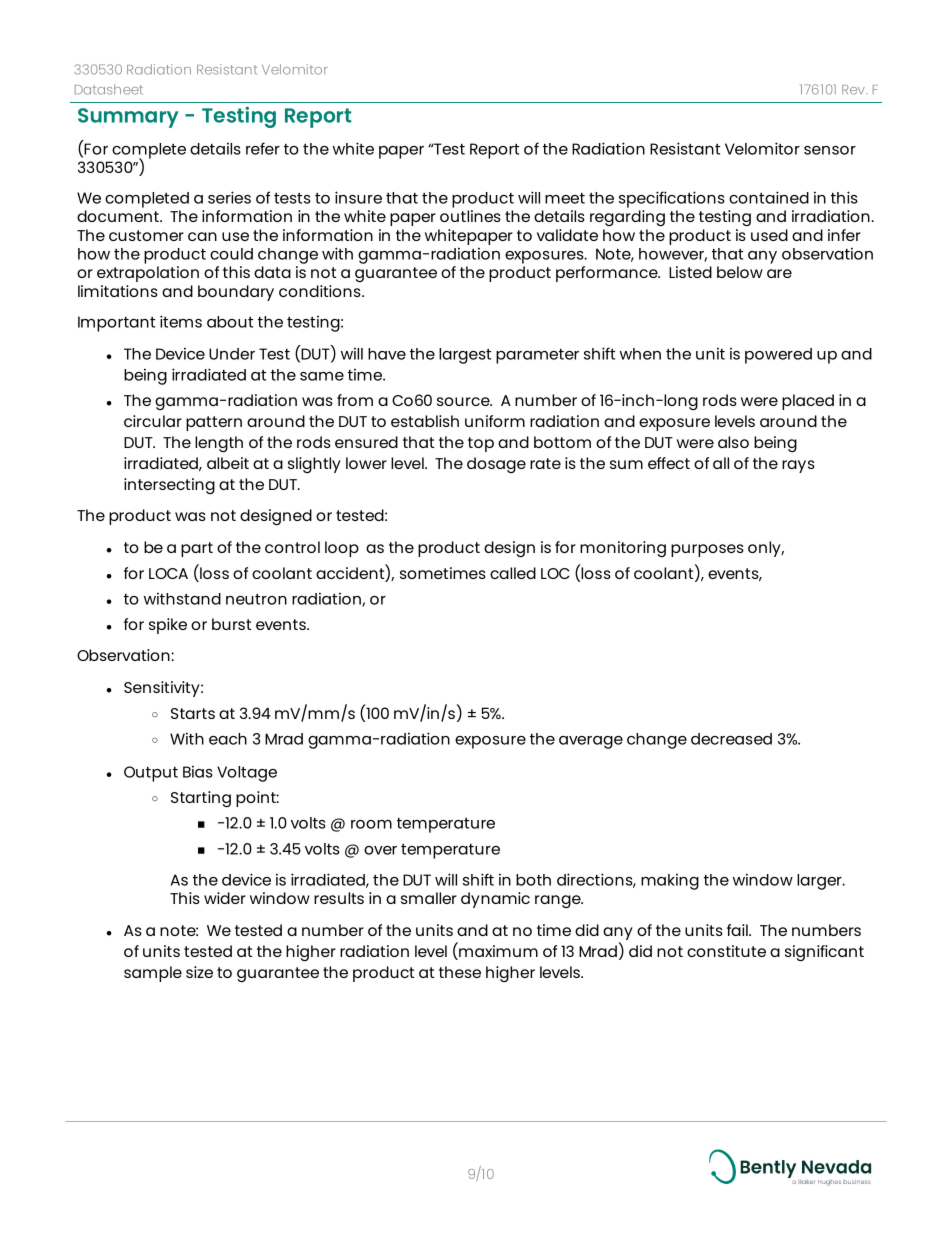 The height and width of the screenshot is (1233, 952). I want to click on pattern, so click(214, 423).
